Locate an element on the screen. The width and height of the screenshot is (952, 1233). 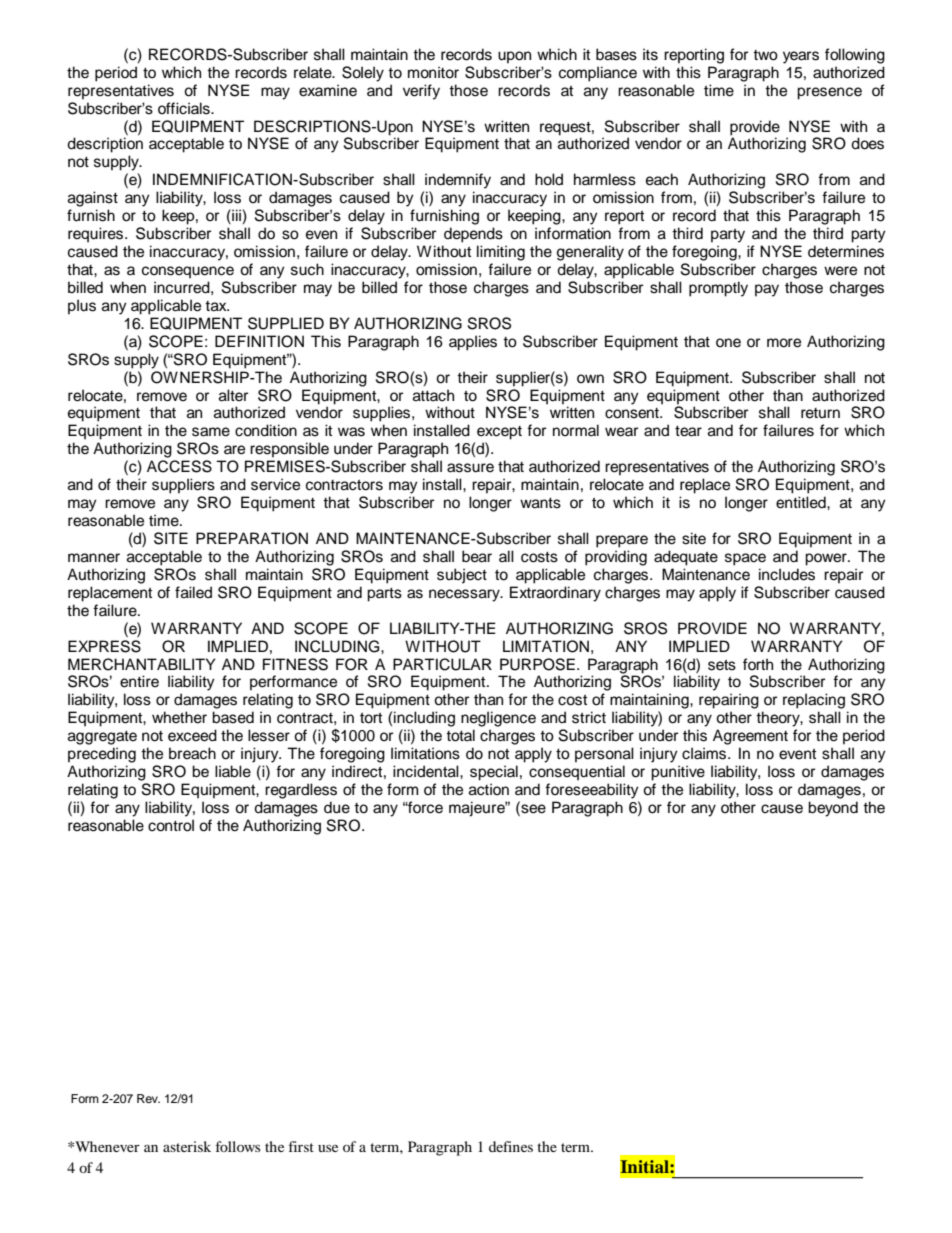
except is located at coordinates (499, 433).
